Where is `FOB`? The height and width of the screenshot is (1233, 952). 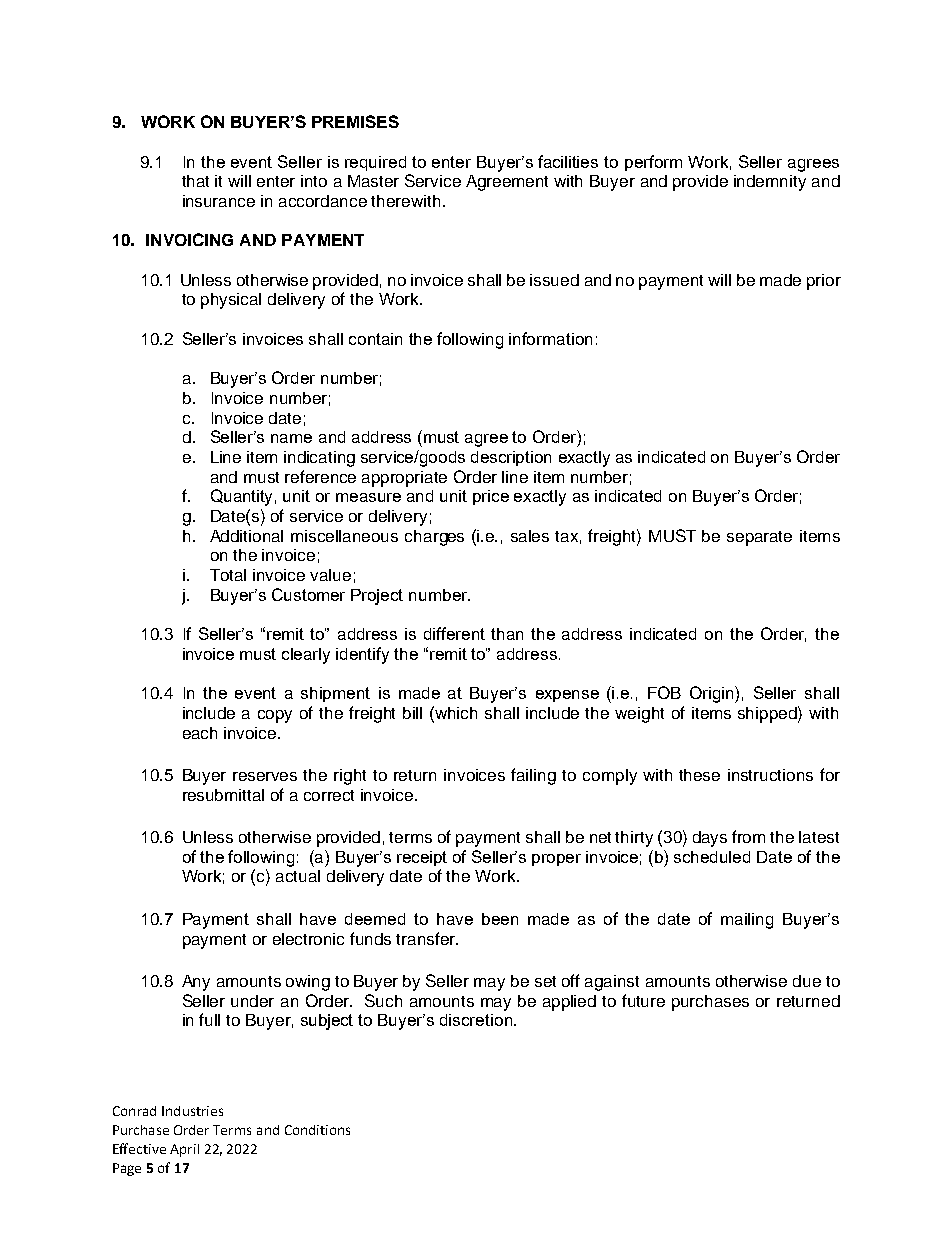
FOB is located at coordinates (664, 692).
